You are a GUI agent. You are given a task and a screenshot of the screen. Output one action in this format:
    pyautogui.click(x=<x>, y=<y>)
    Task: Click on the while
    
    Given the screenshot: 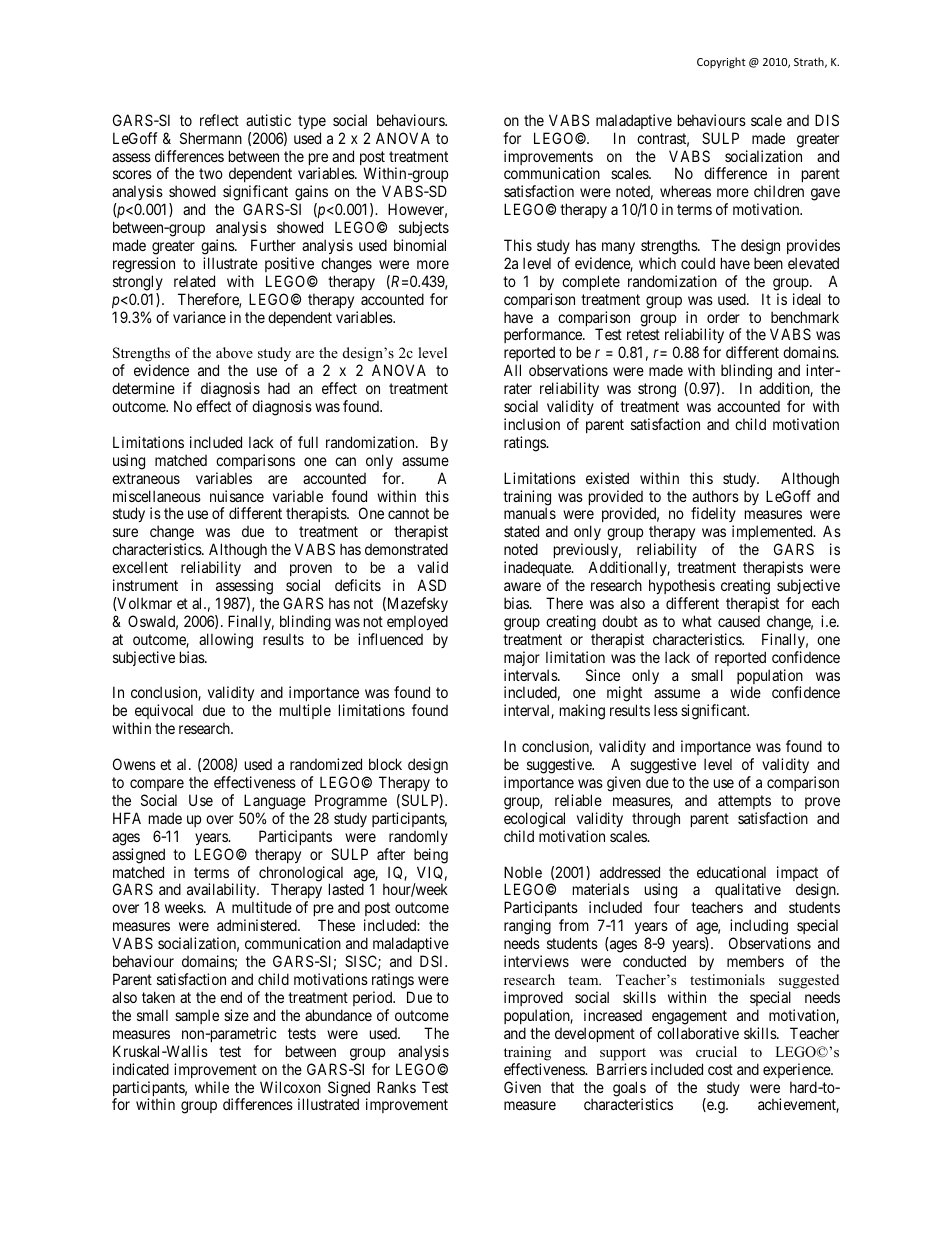 What is the action you would take?
    pyautogui.click(x=212, y=1087)
